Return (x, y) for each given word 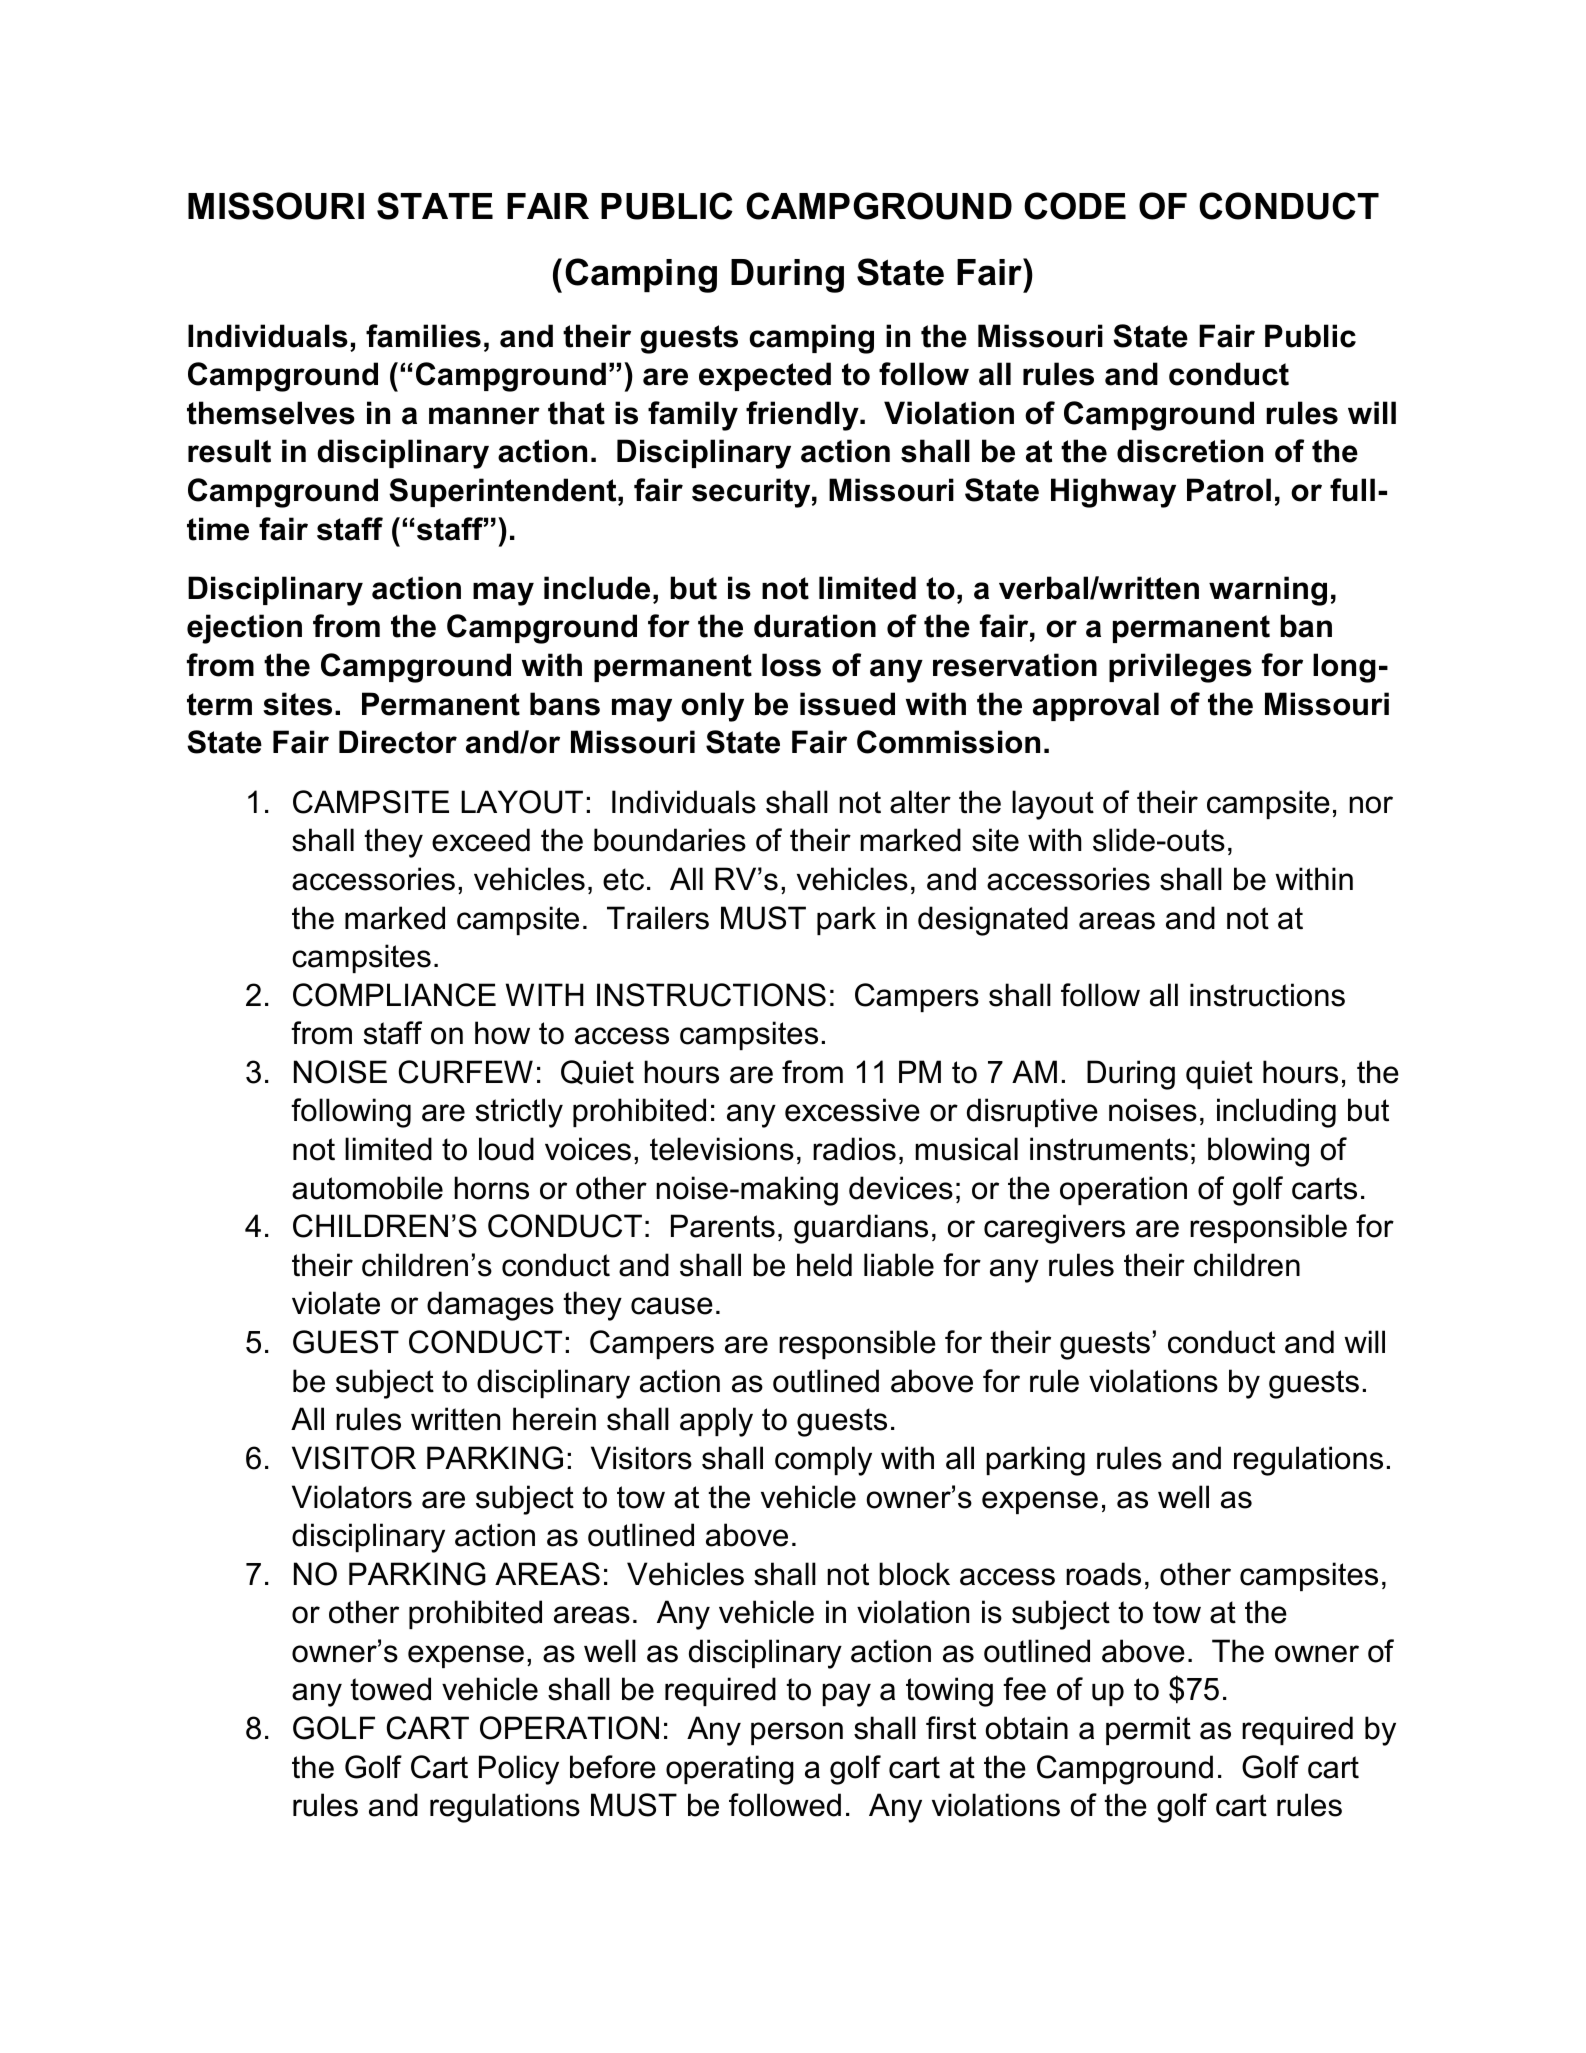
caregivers (1054, 1229)
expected (765, 376)
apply (716, 1422)
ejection (244, 629)
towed (390, 1689)
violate (336, 1303)
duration (815, 626)
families (423, 336)
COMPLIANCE (394, 995)
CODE (1075, 206)
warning (1268, 591)
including (1276, 1113)
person (797, 1733)
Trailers (658, 918)
